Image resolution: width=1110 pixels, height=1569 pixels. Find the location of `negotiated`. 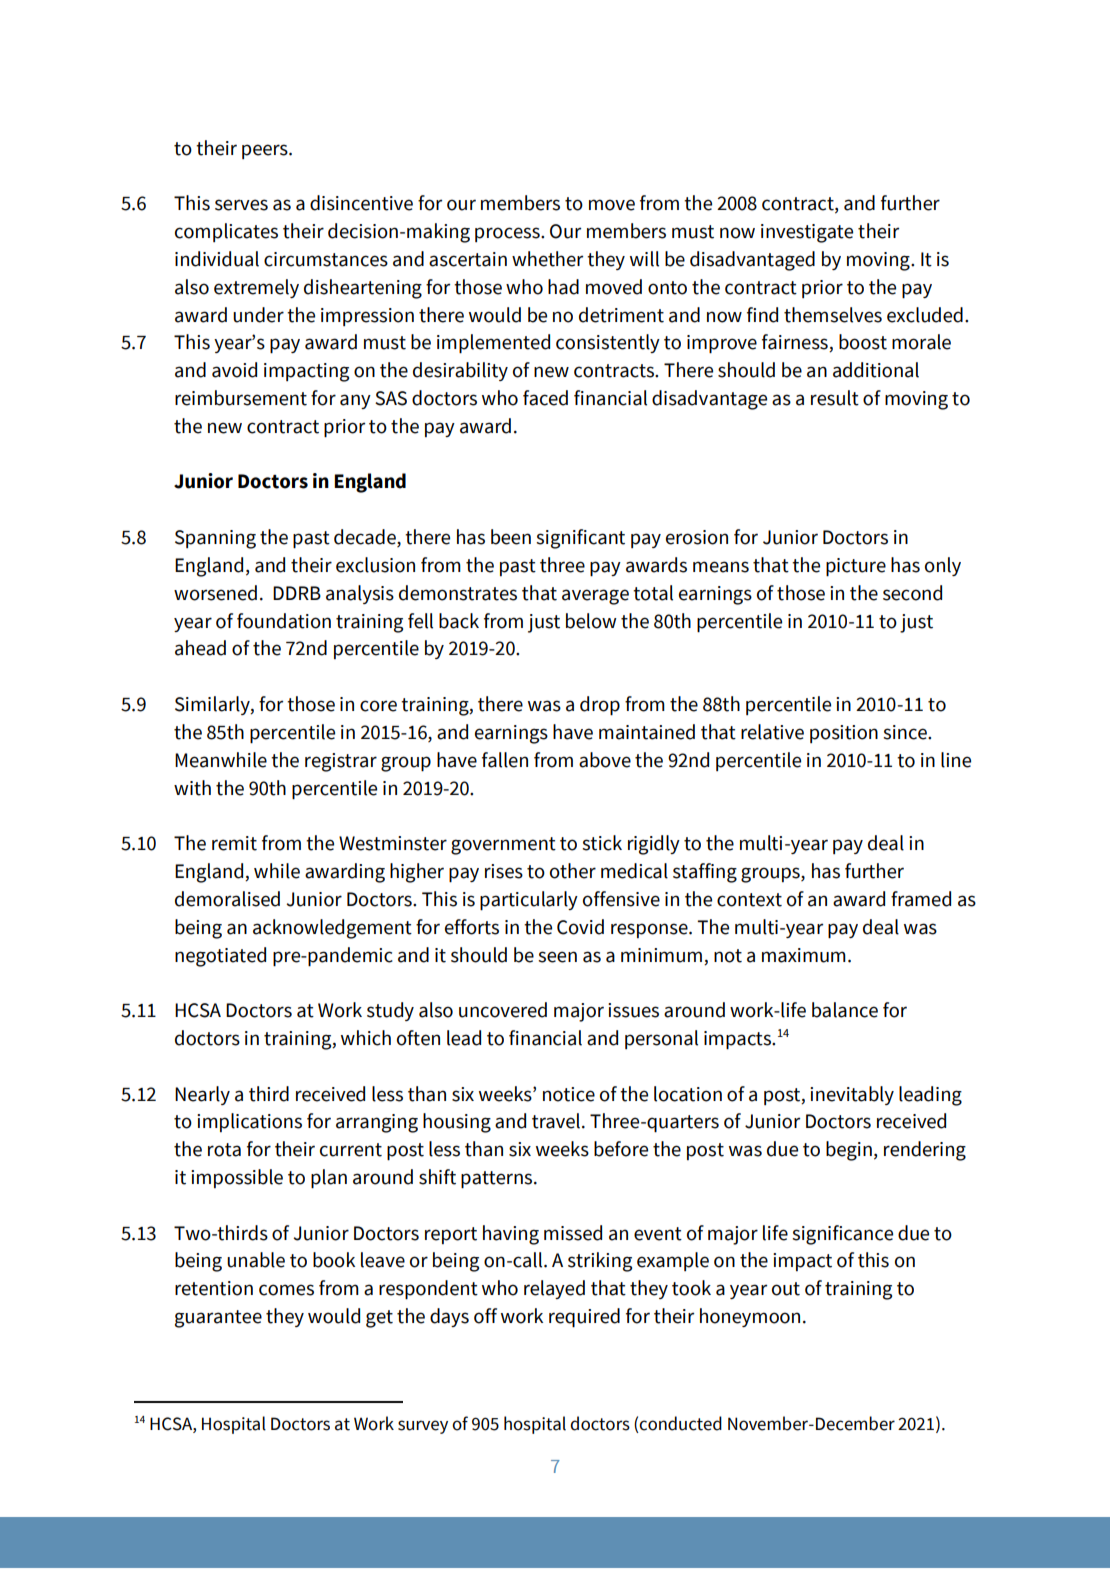

negotiated is located at coordinates (220, 957).
